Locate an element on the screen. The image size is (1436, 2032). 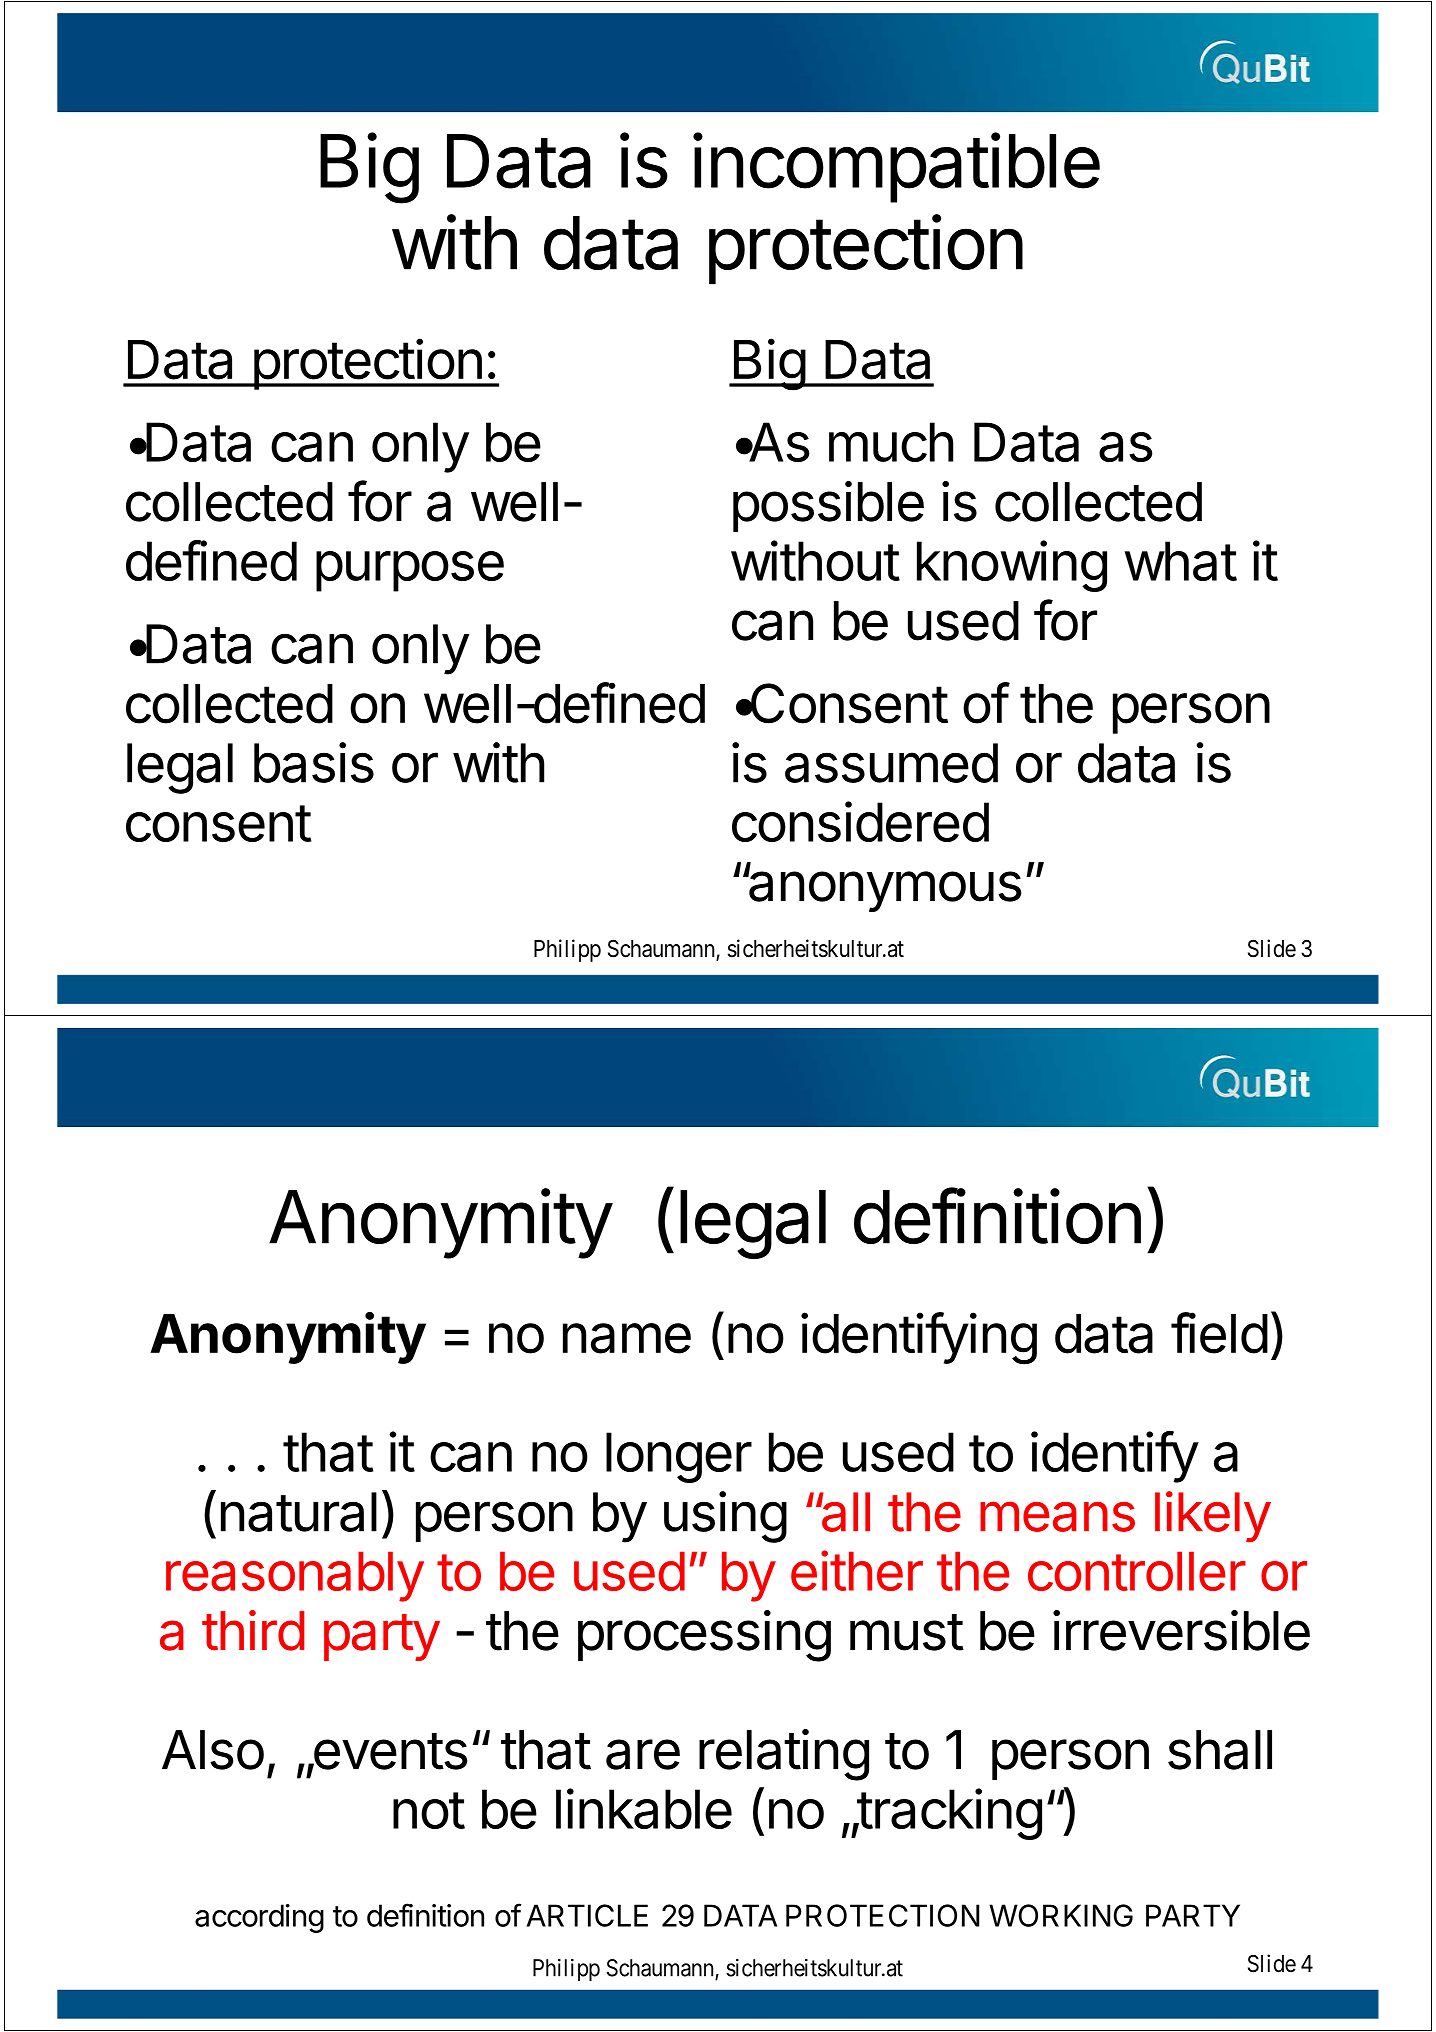
natural is located at coordinates (299, 1512).
